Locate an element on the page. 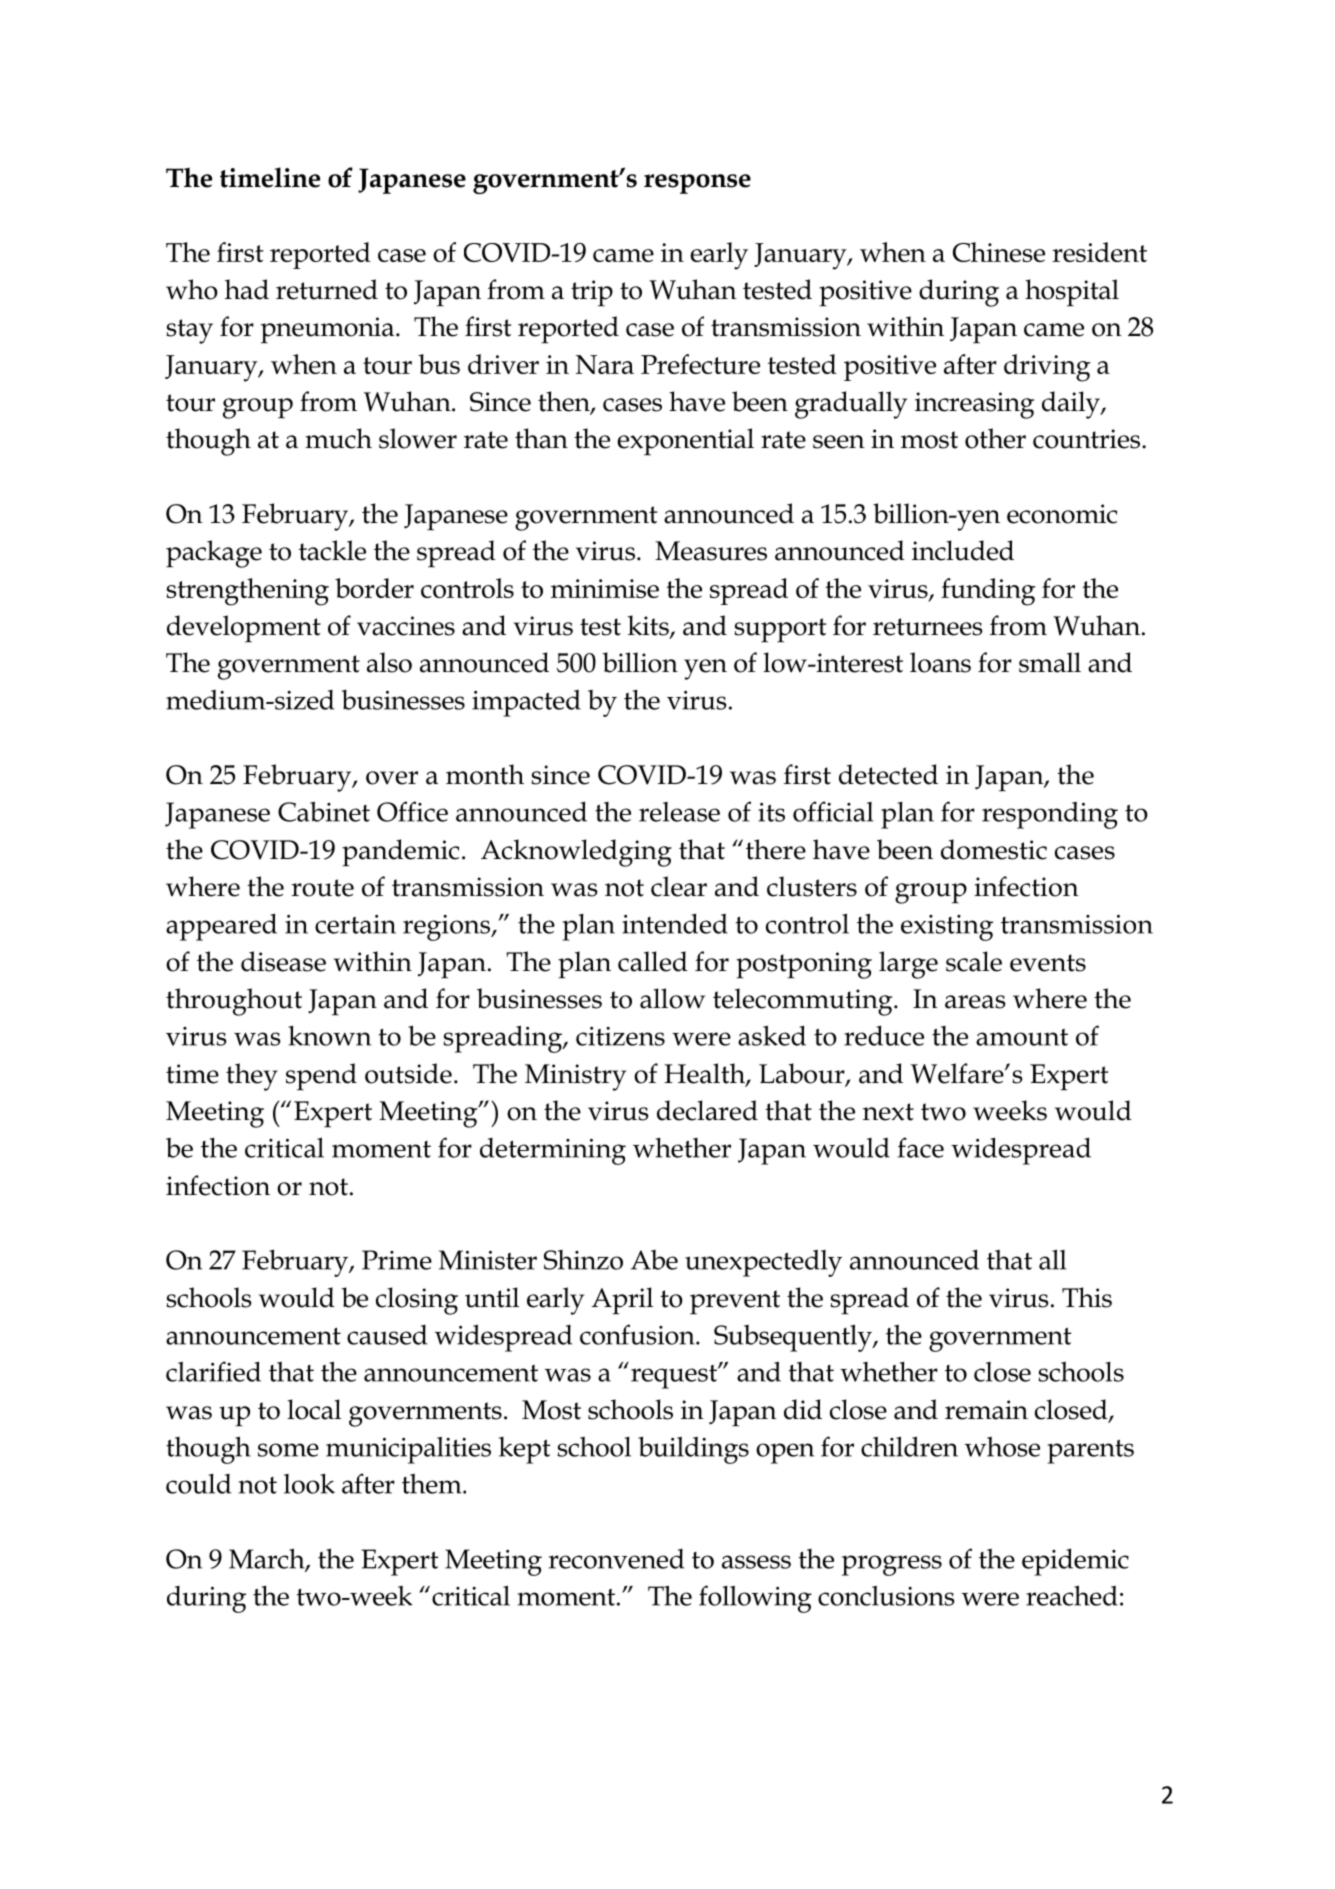 The height and width of the document is (1889, 1335). reconvened is located at coordinates (616, 1559).
